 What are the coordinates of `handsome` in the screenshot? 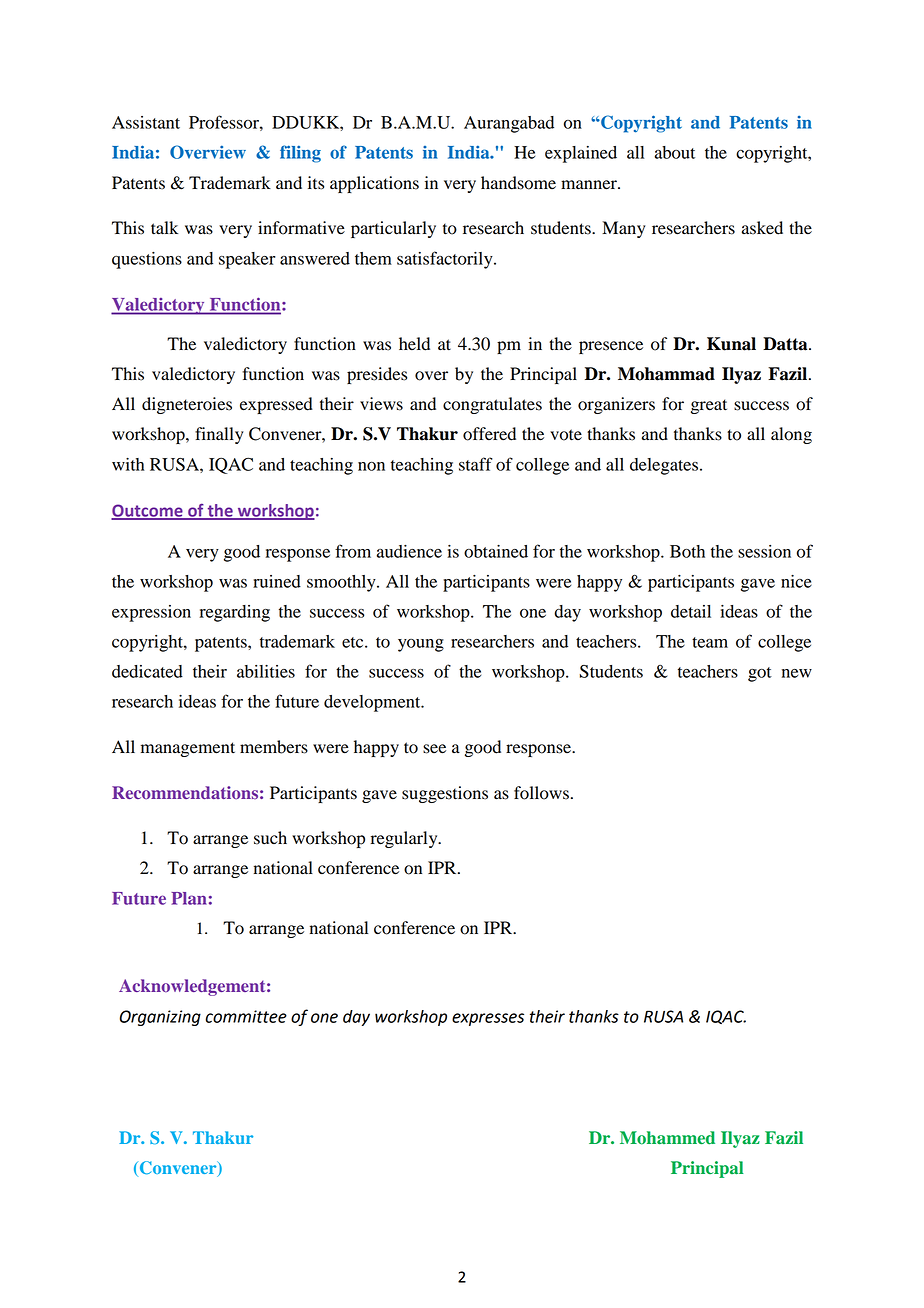 It's located at (518, 183).
